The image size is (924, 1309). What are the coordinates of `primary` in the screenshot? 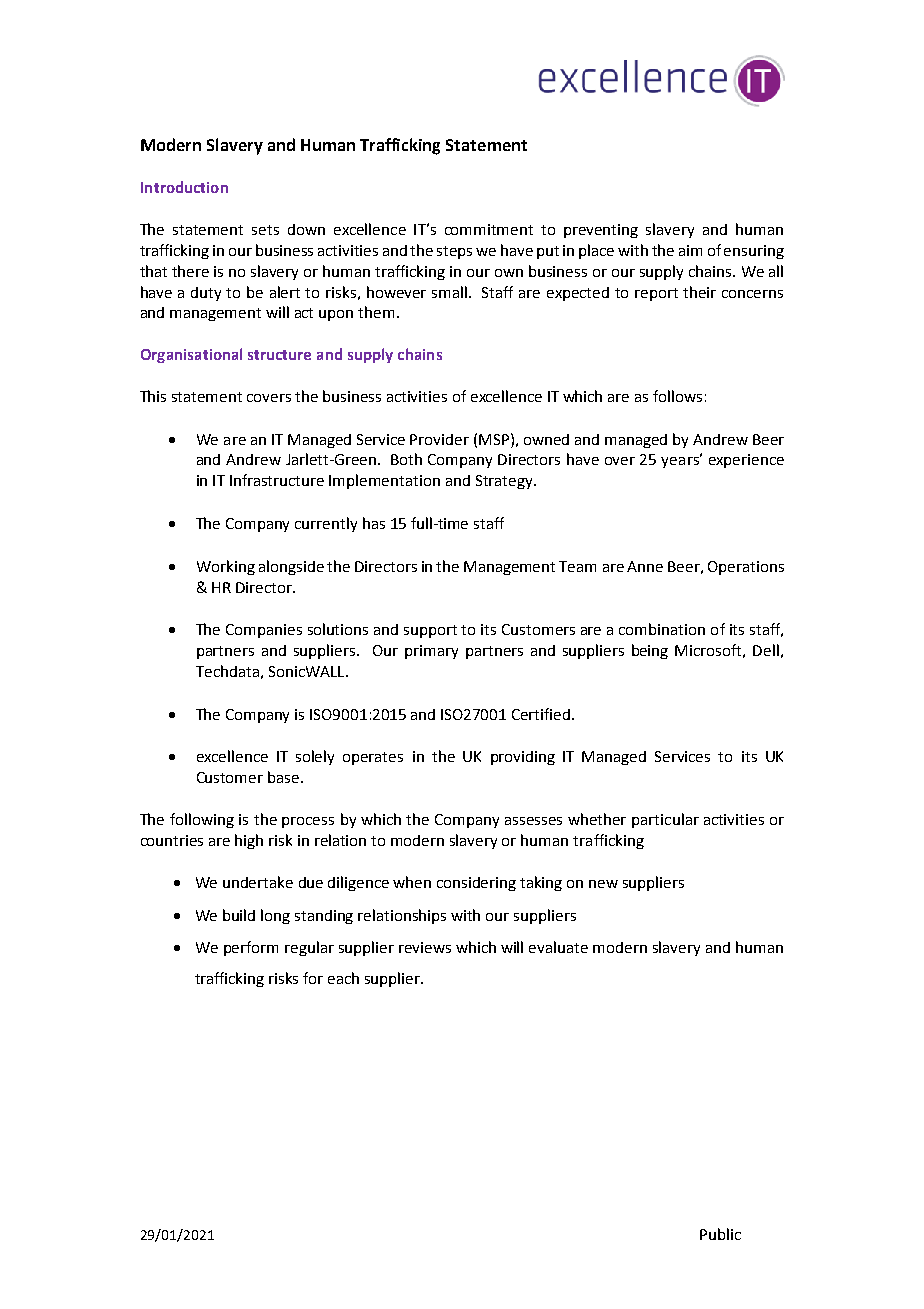 It's located at (431, 652).
